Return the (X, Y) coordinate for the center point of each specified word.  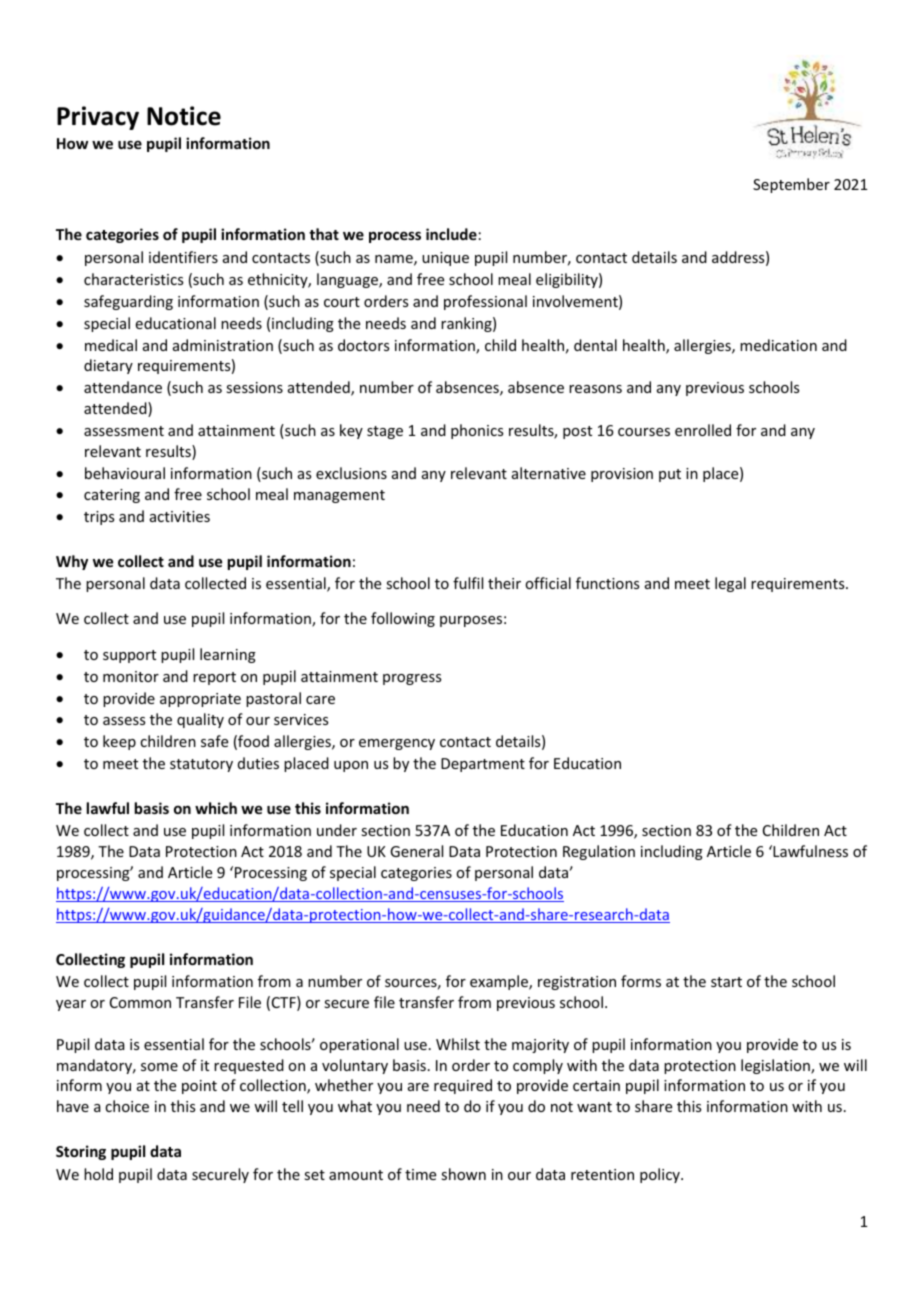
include (451, 234)
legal (730, 584)
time (420, 1174)
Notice (184, 116)
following (403, 619)
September (791, 185)
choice (127, 1106)
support (129, 656)
